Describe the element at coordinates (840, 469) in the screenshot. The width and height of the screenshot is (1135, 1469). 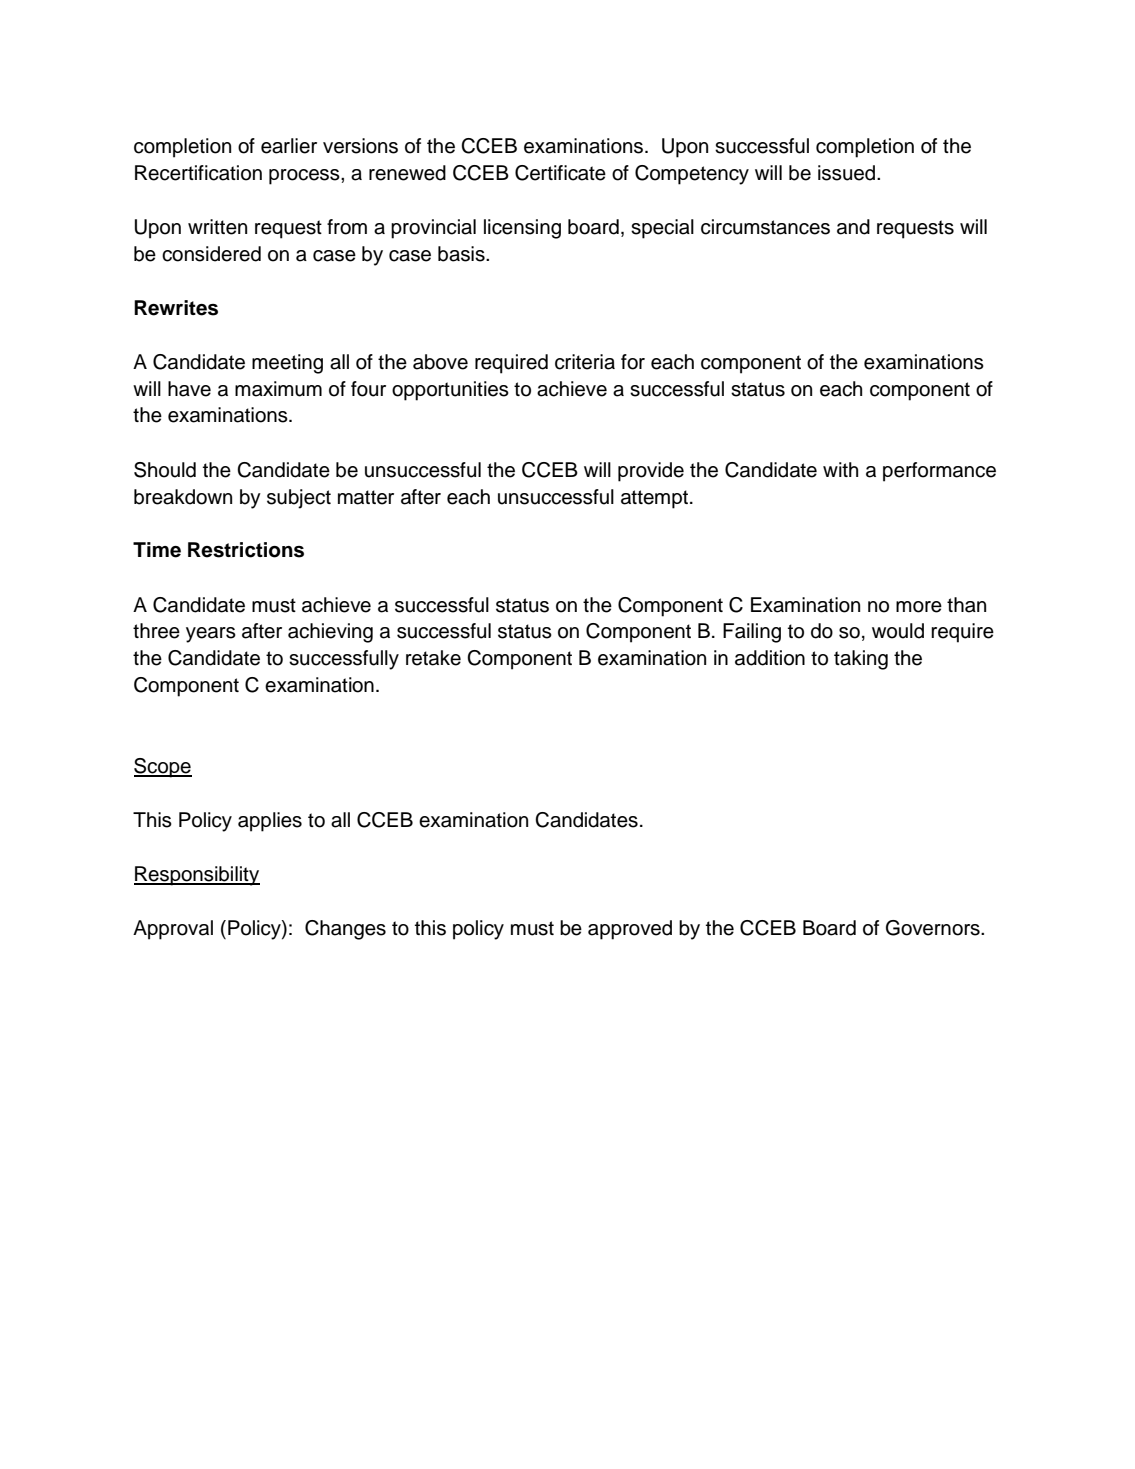
I see `with` at that location.
